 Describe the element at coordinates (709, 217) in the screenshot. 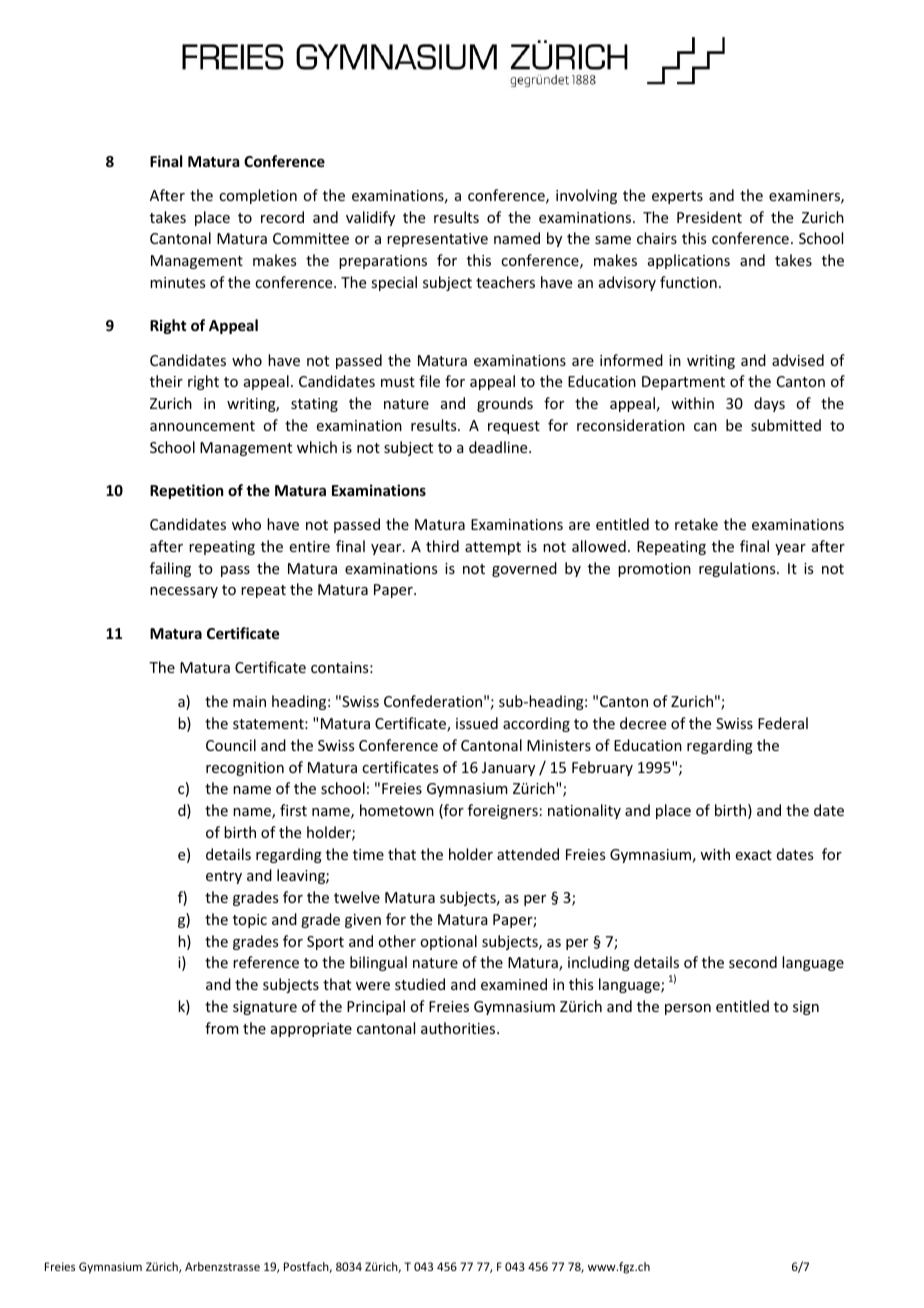

I see `President` at that location.
